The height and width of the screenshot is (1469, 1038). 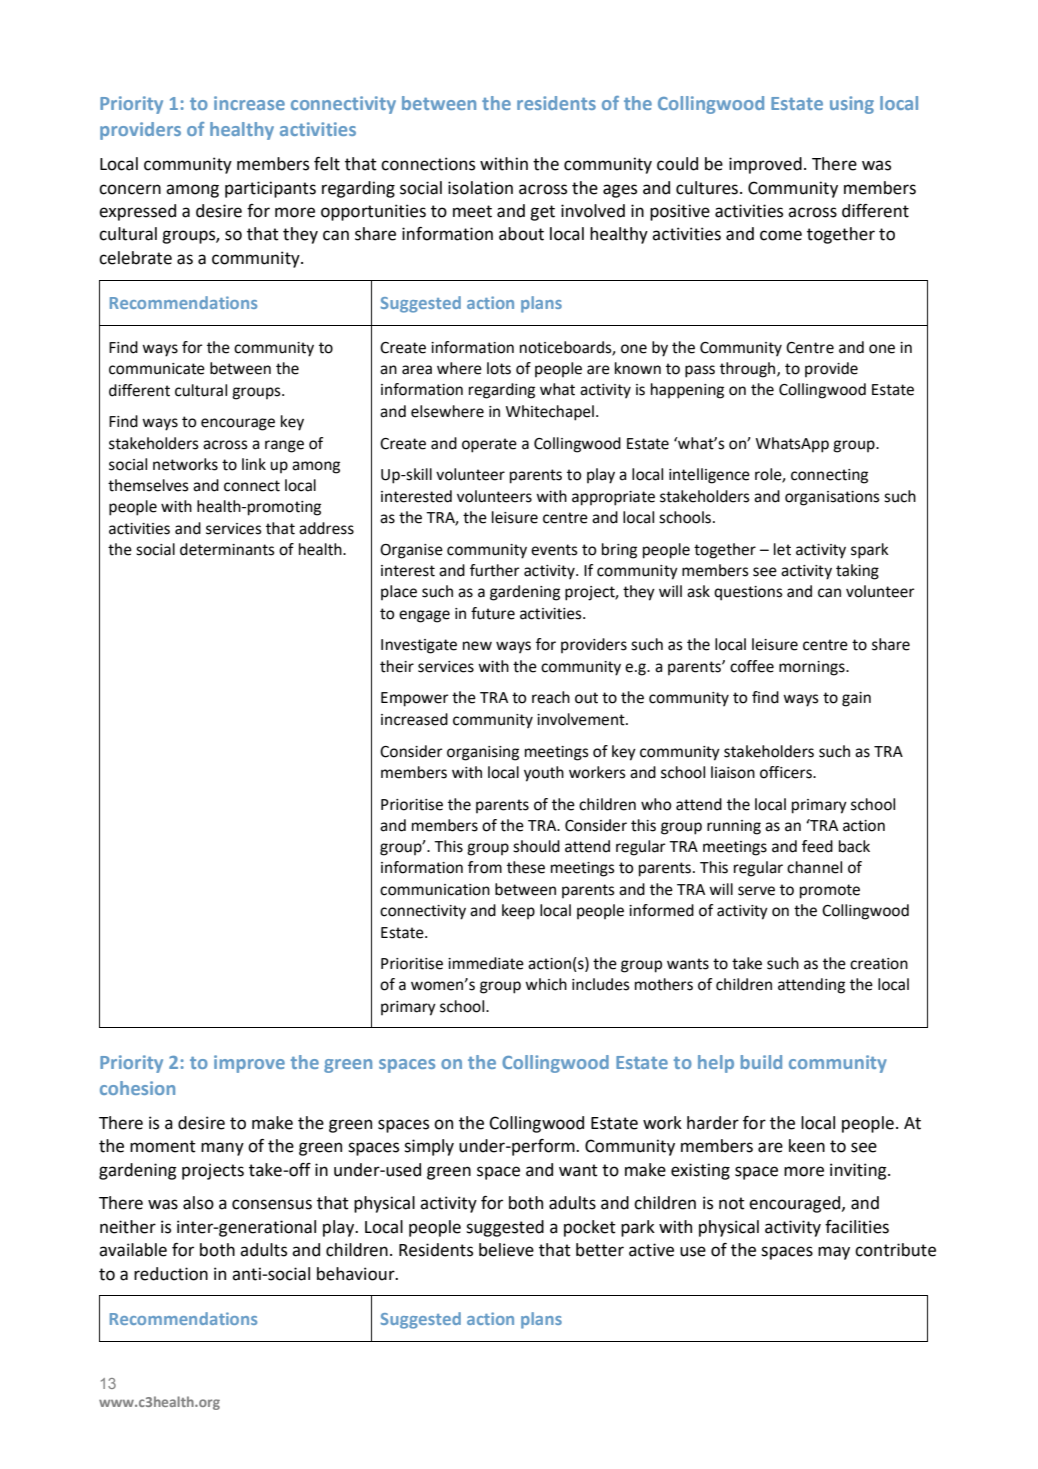 What do you see at coordinates (813, 668) in the screenshot?
I see `mornings` at bounding box center [813, 668].
